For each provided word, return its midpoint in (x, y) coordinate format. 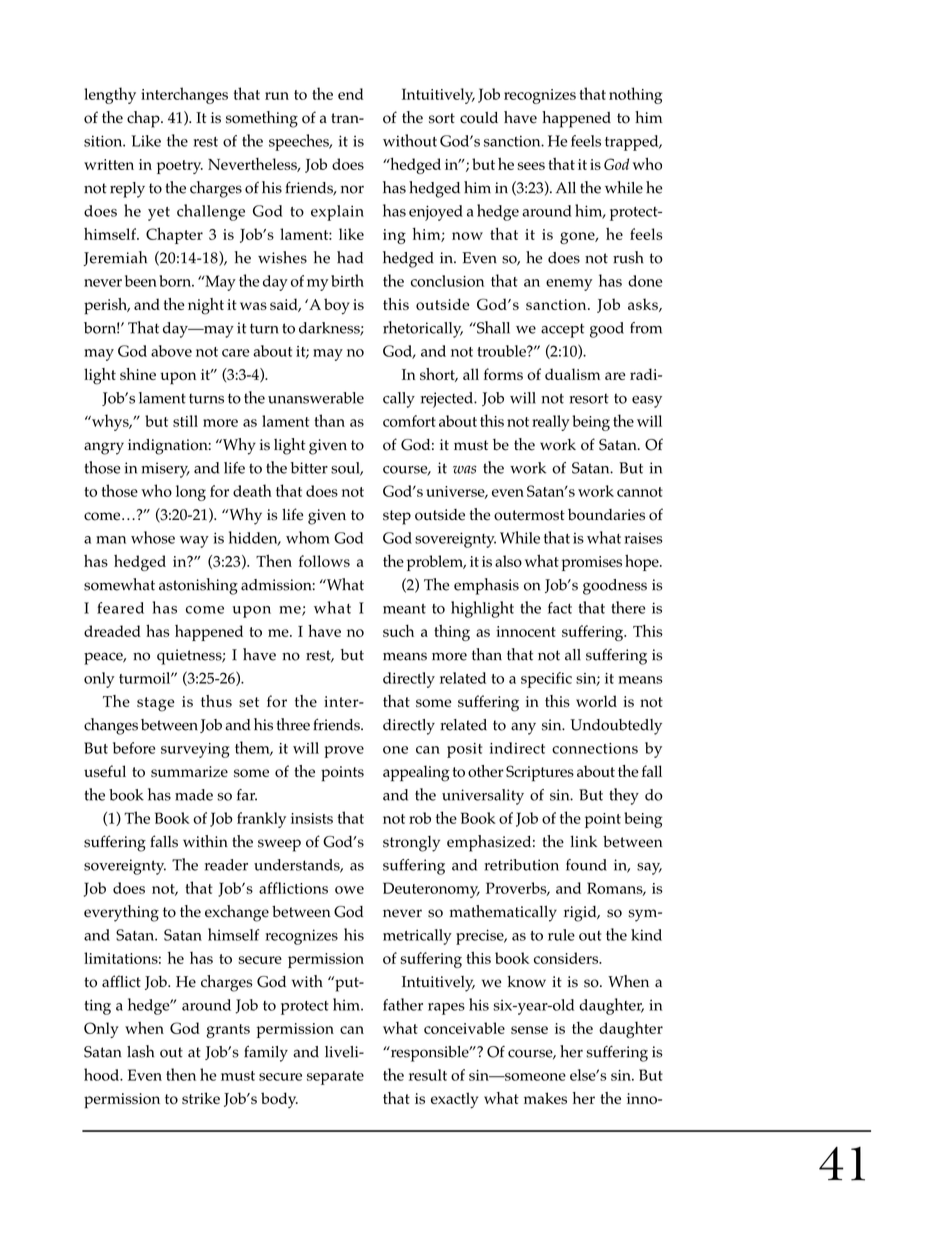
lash (140, 1051)
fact (560, 608)
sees (531, 166)
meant (404, 609)
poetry (180, 167)
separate (335, 1078)
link (583, 841)
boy (337, 306)
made (194, 795)
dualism (572, 374)
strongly (411, 844)
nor (352, 189)
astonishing (198, 586)
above (171, 351)
